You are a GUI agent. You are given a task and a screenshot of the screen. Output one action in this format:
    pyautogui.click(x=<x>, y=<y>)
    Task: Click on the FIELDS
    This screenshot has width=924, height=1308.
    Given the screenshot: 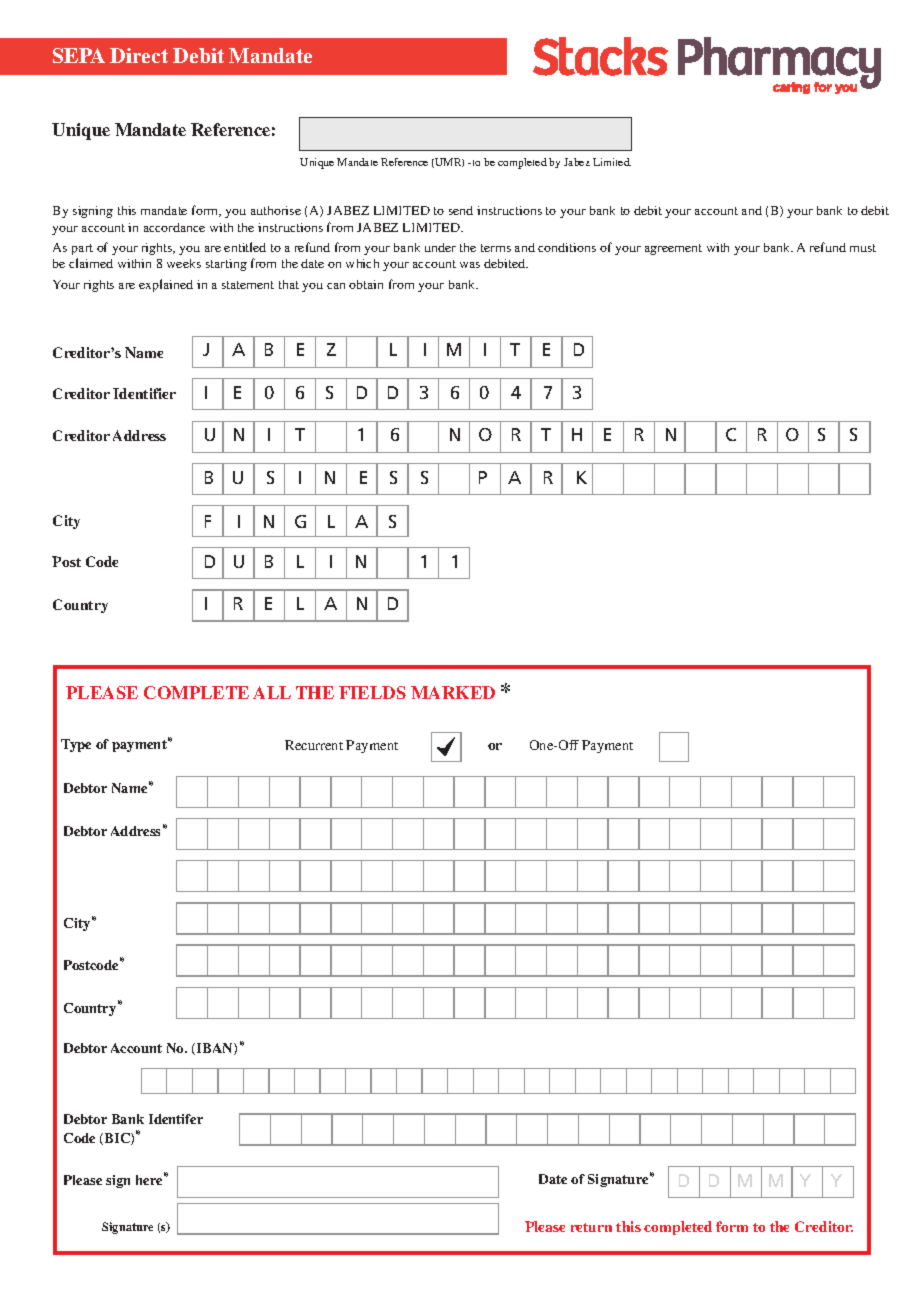 What is the action you would take?
    pyautogui.click(x=372, y=692)
